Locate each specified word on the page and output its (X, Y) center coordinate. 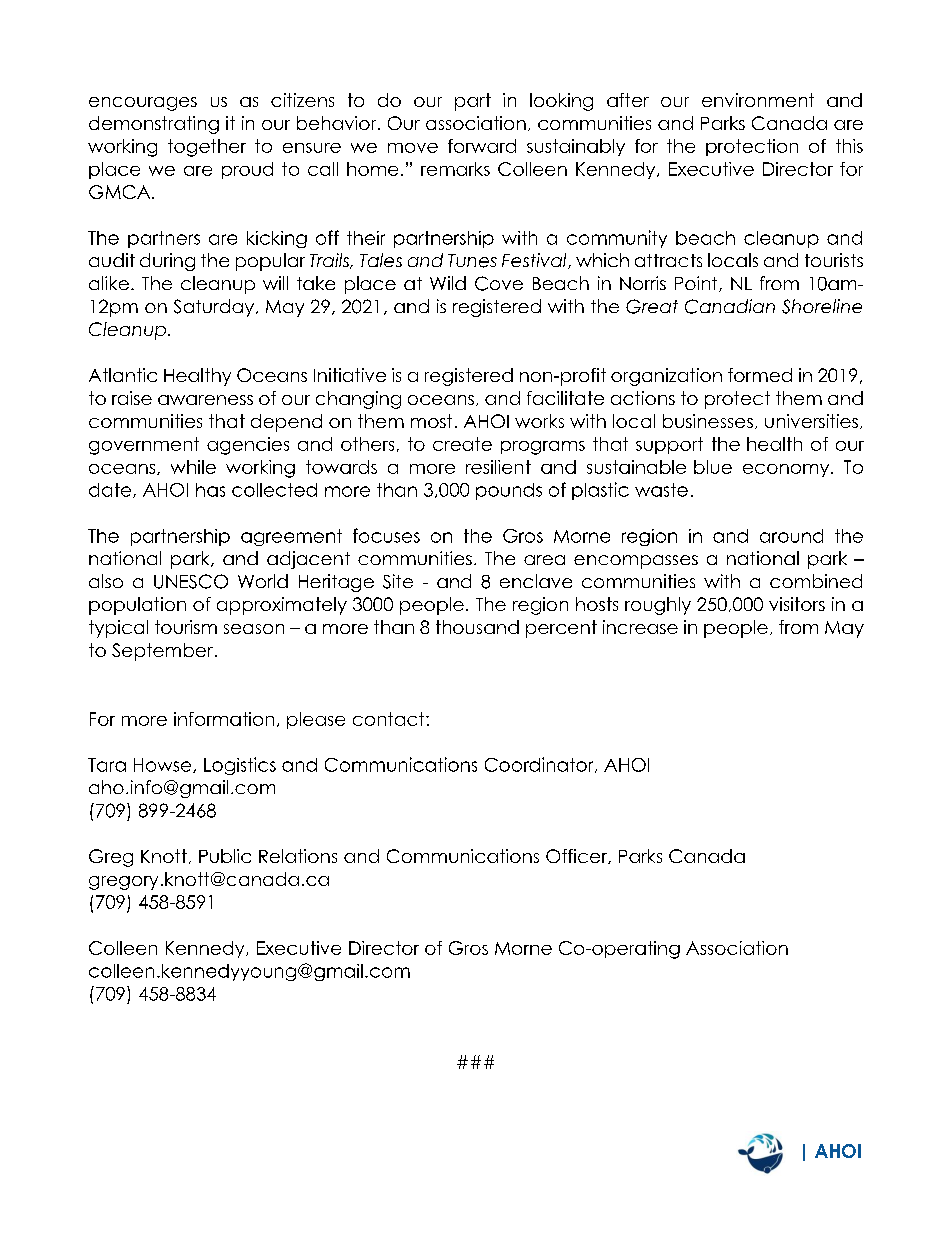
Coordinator (540, 765)
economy (787, 470)
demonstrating (154, 125)
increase (640, 627)
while (193, 467)
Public (225, 856)
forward (482, 146)
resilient (498, 467)
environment (758, 100)
